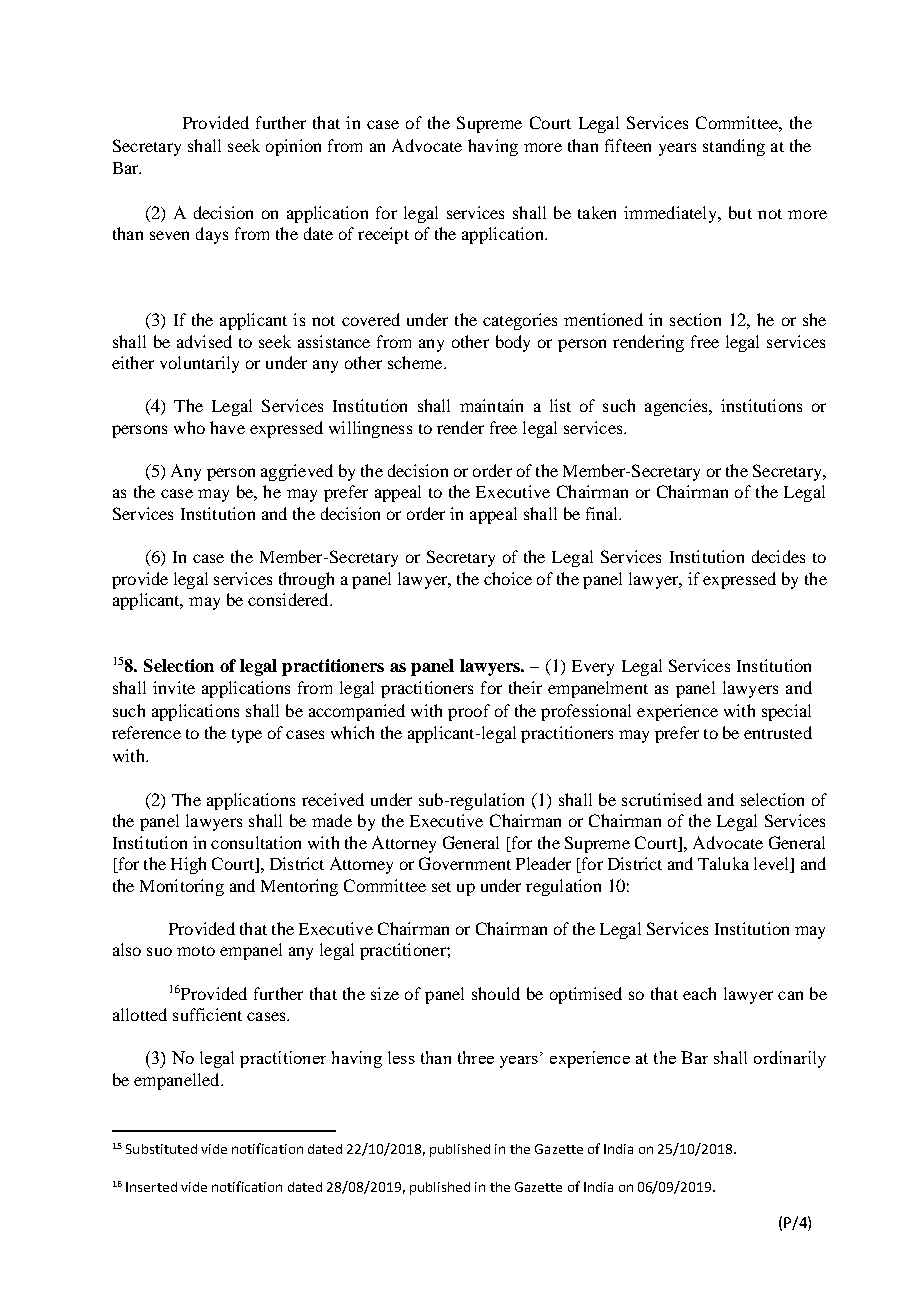  What do you see at coordinates (212, 235) in the image?
I see `days` at bounding box center [212, 235].
